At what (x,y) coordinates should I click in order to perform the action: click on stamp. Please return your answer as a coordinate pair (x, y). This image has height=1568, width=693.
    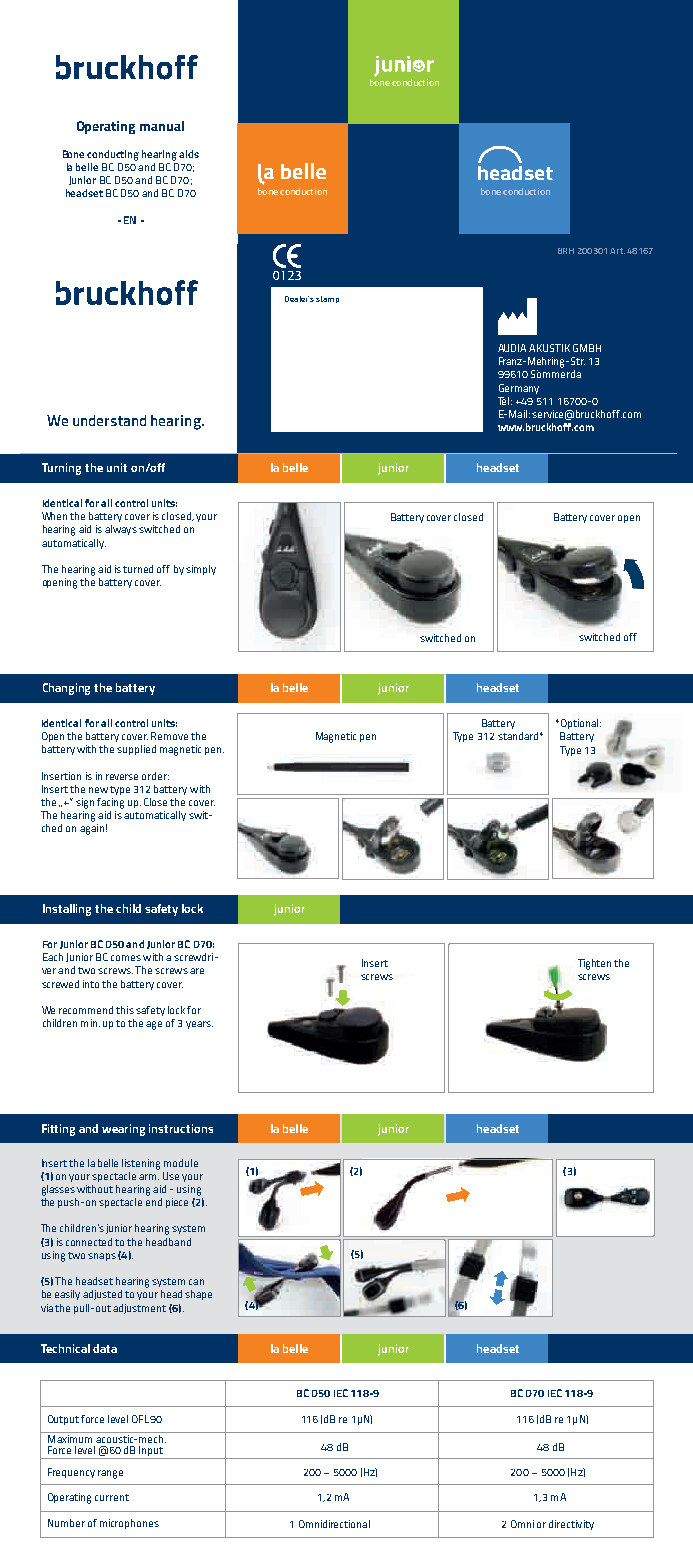
    Looking at the image, I should click on (327, 299).
